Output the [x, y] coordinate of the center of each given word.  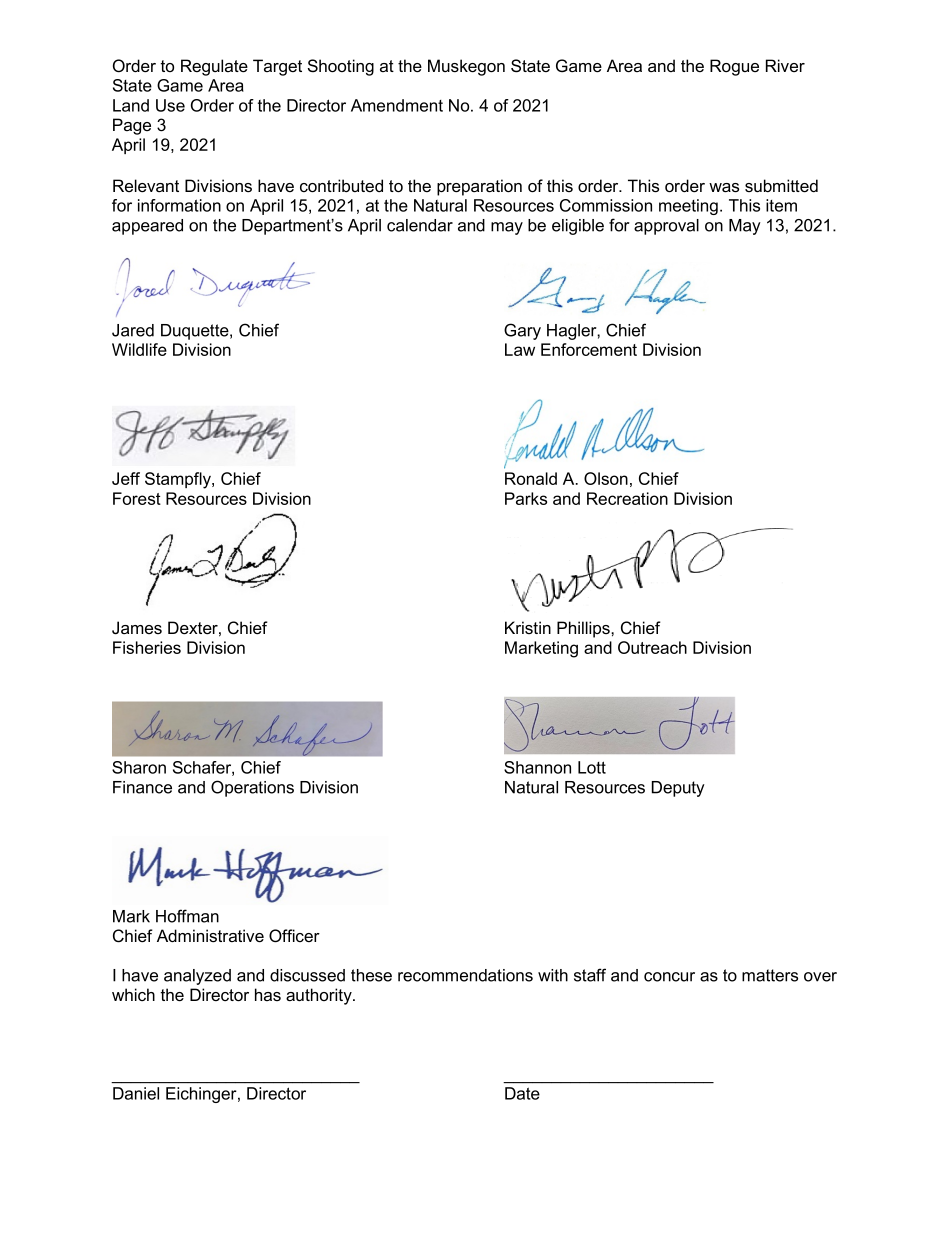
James [137, 628]
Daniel [136, 1093]
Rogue [734, 67]
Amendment [397, 105]
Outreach [652, 647]
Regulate [214, 67]
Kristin [528, 627]
